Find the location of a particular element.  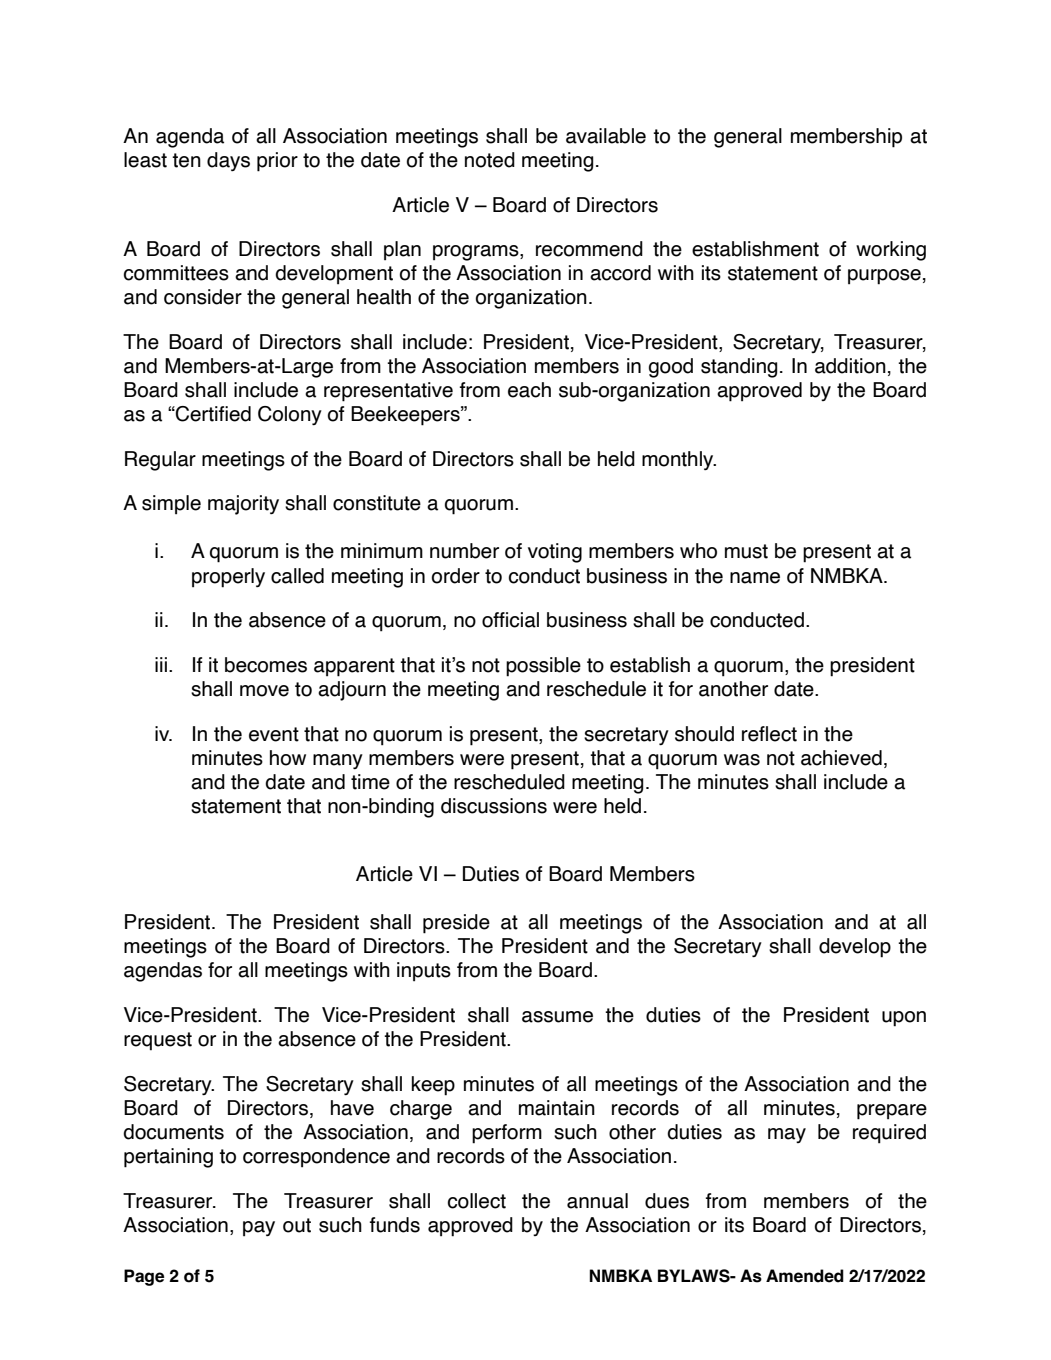

days is located at coordinates (228, 161).
